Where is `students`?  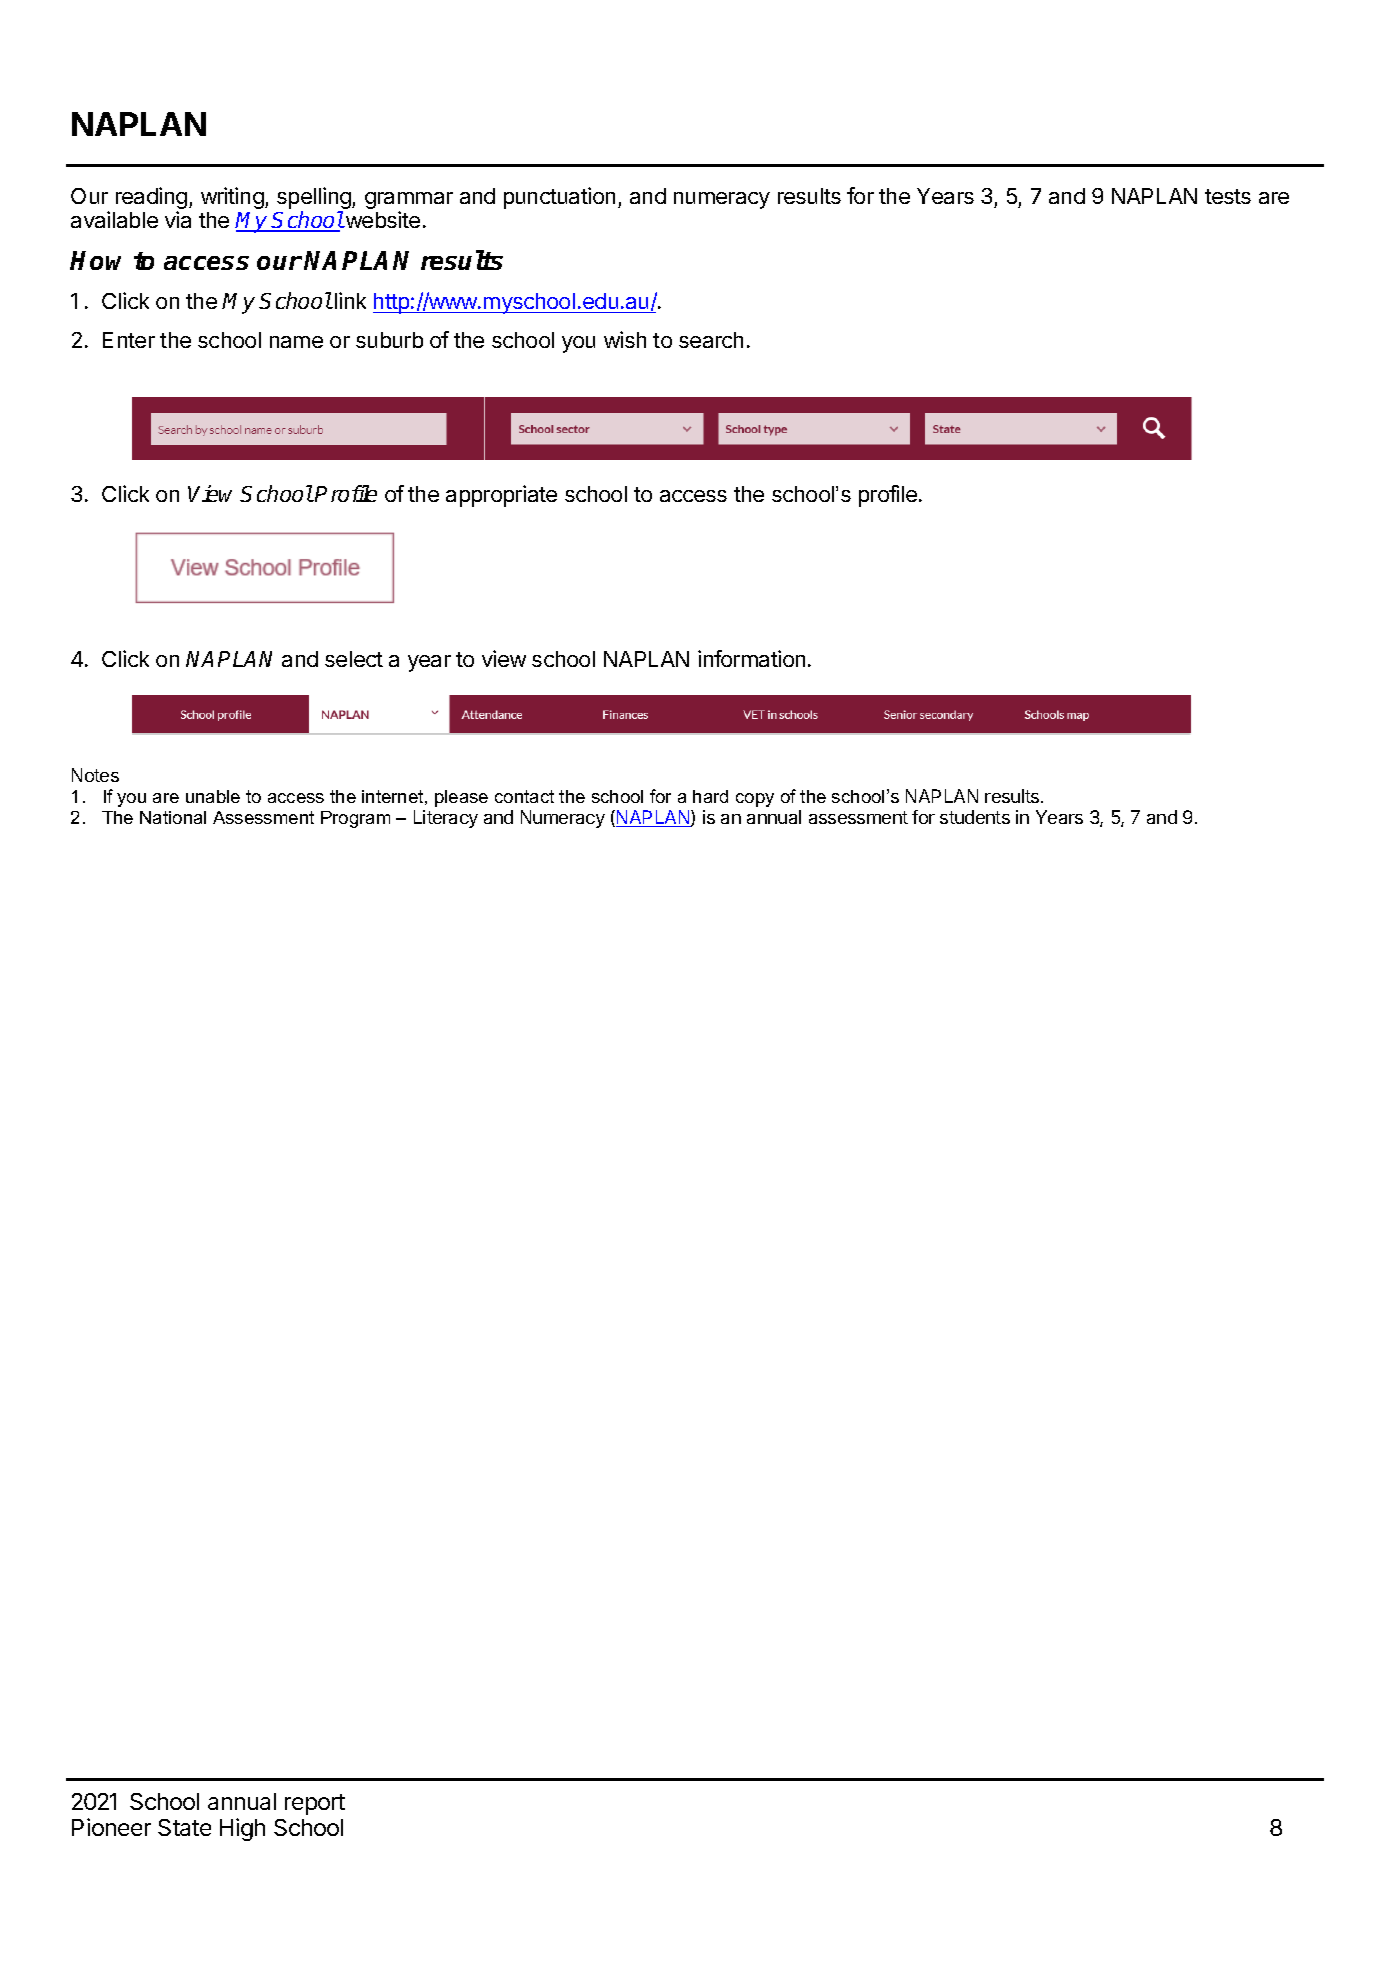 students is located at coordinates (975, 817).
